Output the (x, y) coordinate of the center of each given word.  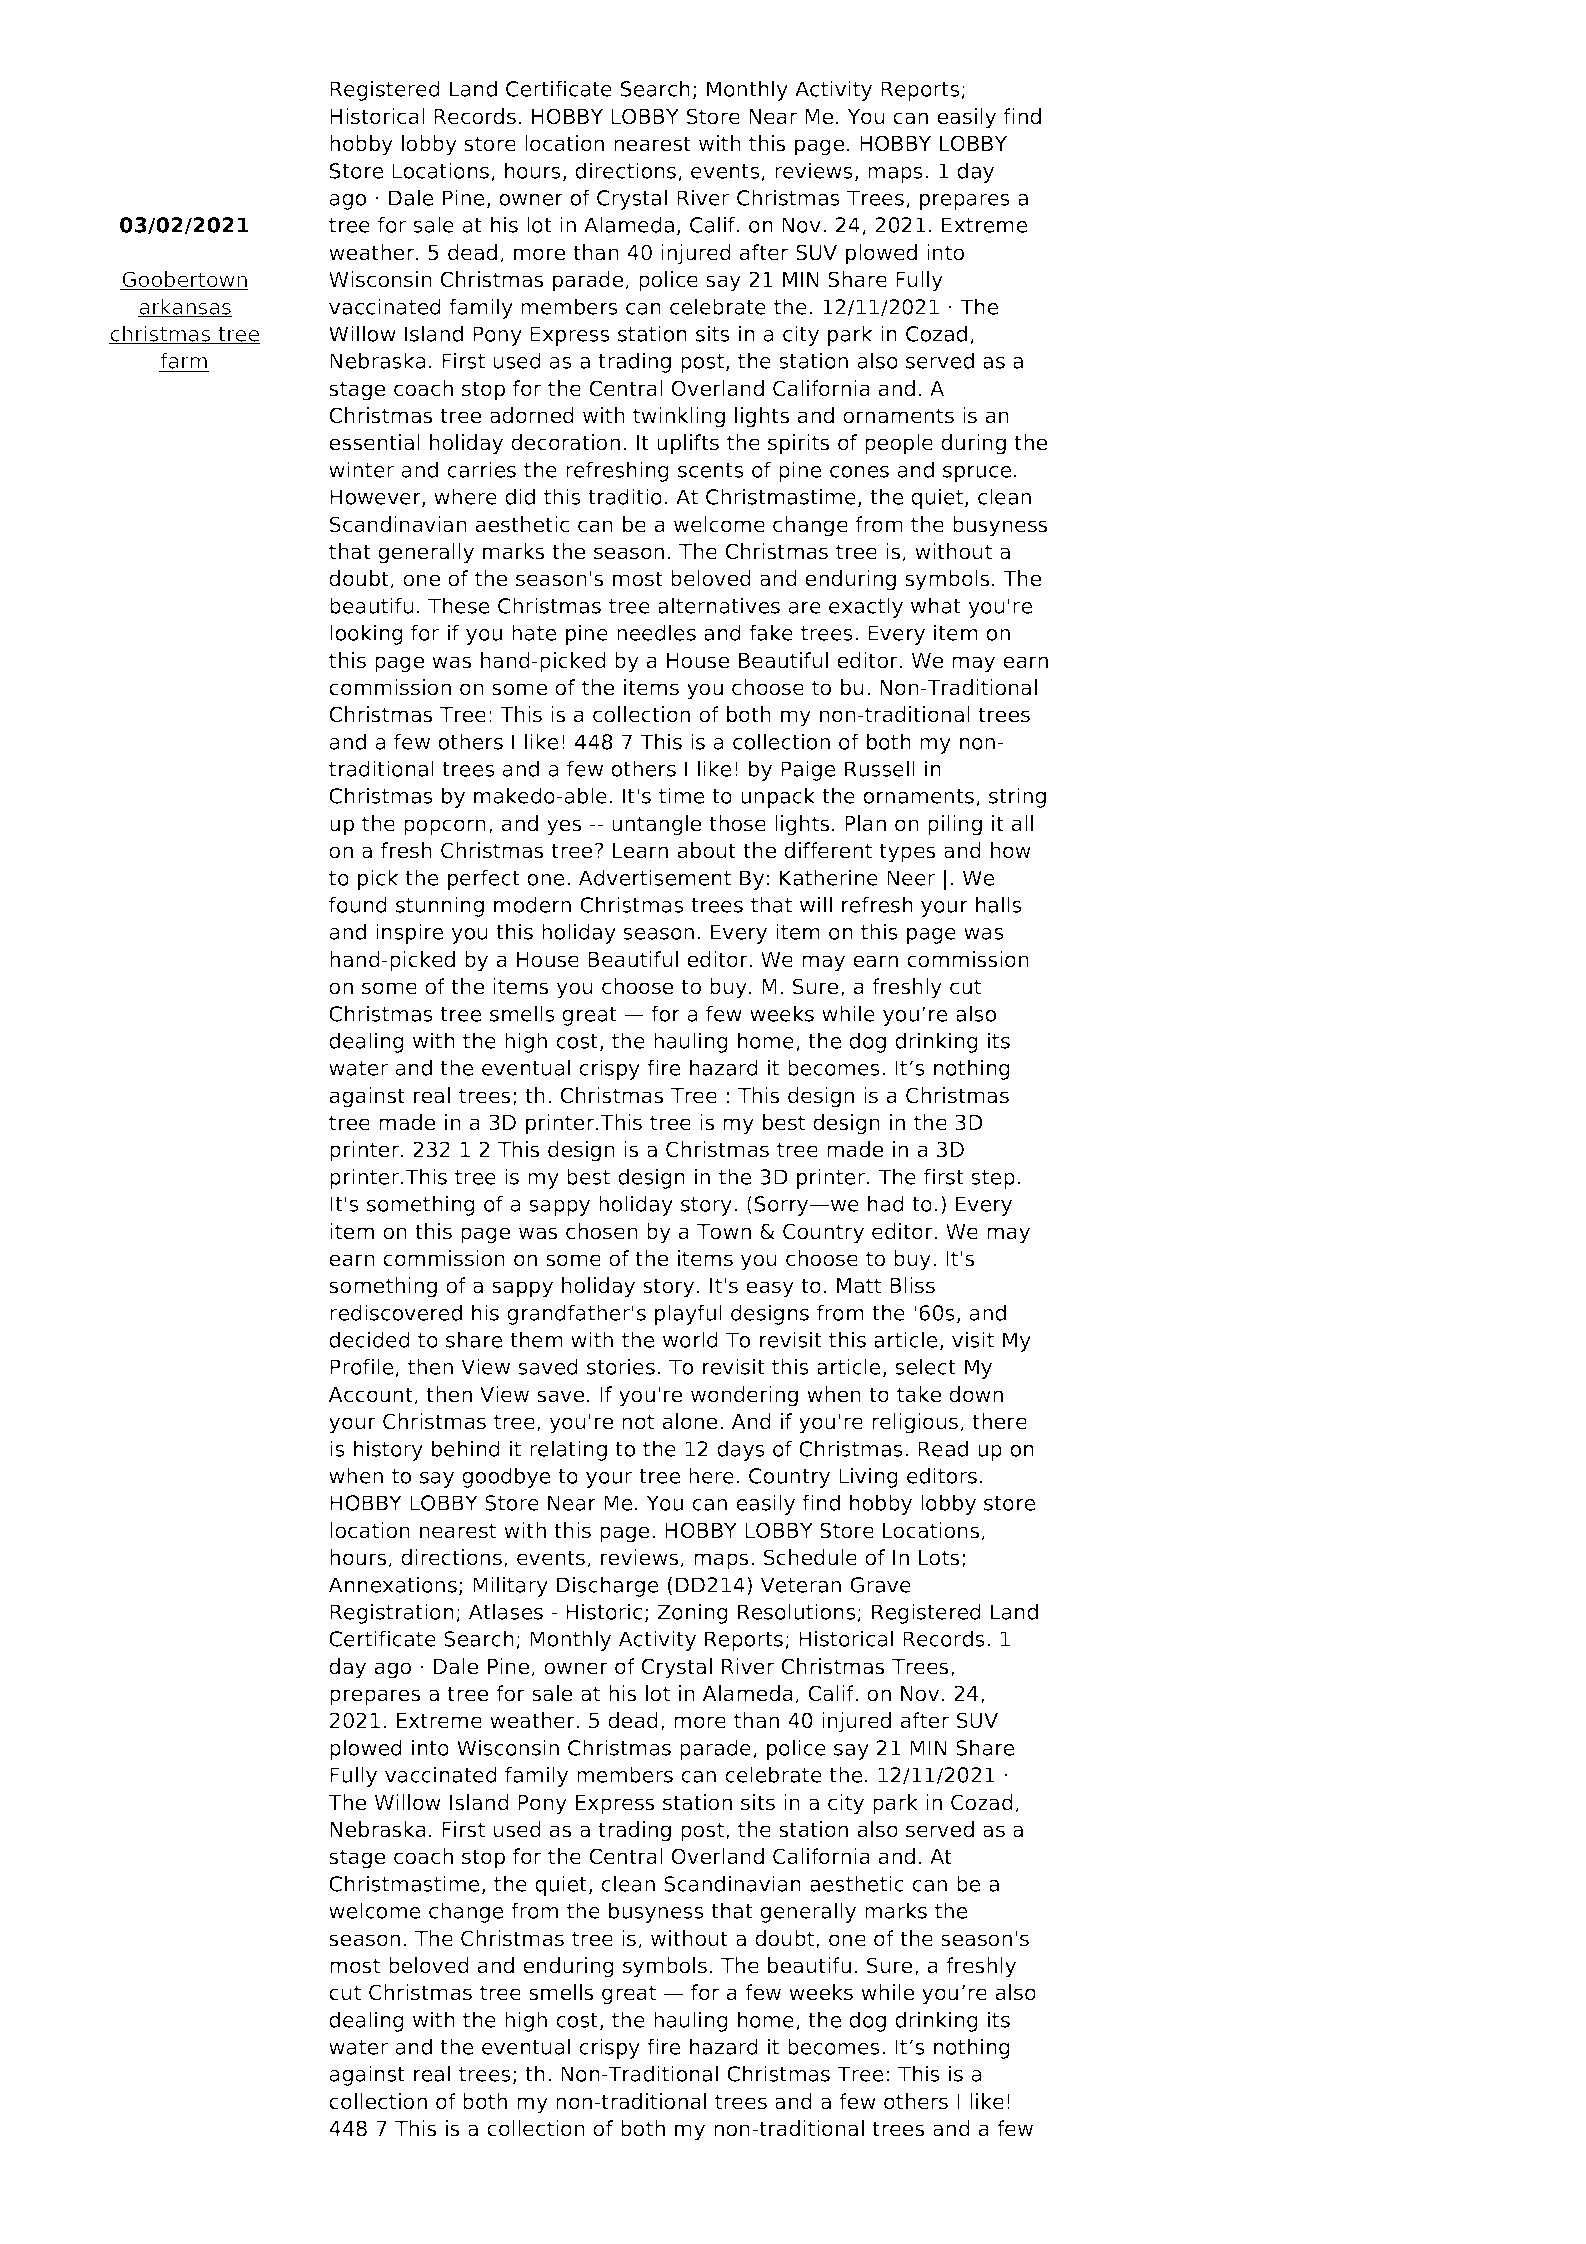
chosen (602, 1231)
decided (369, 1339)
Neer (911, 878)
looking (366, 634)
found (358, 904)
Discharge (607, 1586)
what (936, 605)
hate (534, 632)
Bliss (912, 1285)
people (899, 444)
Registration (392, 1613)
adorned (532, 415)
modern (532, 904)
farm (184, 361)
